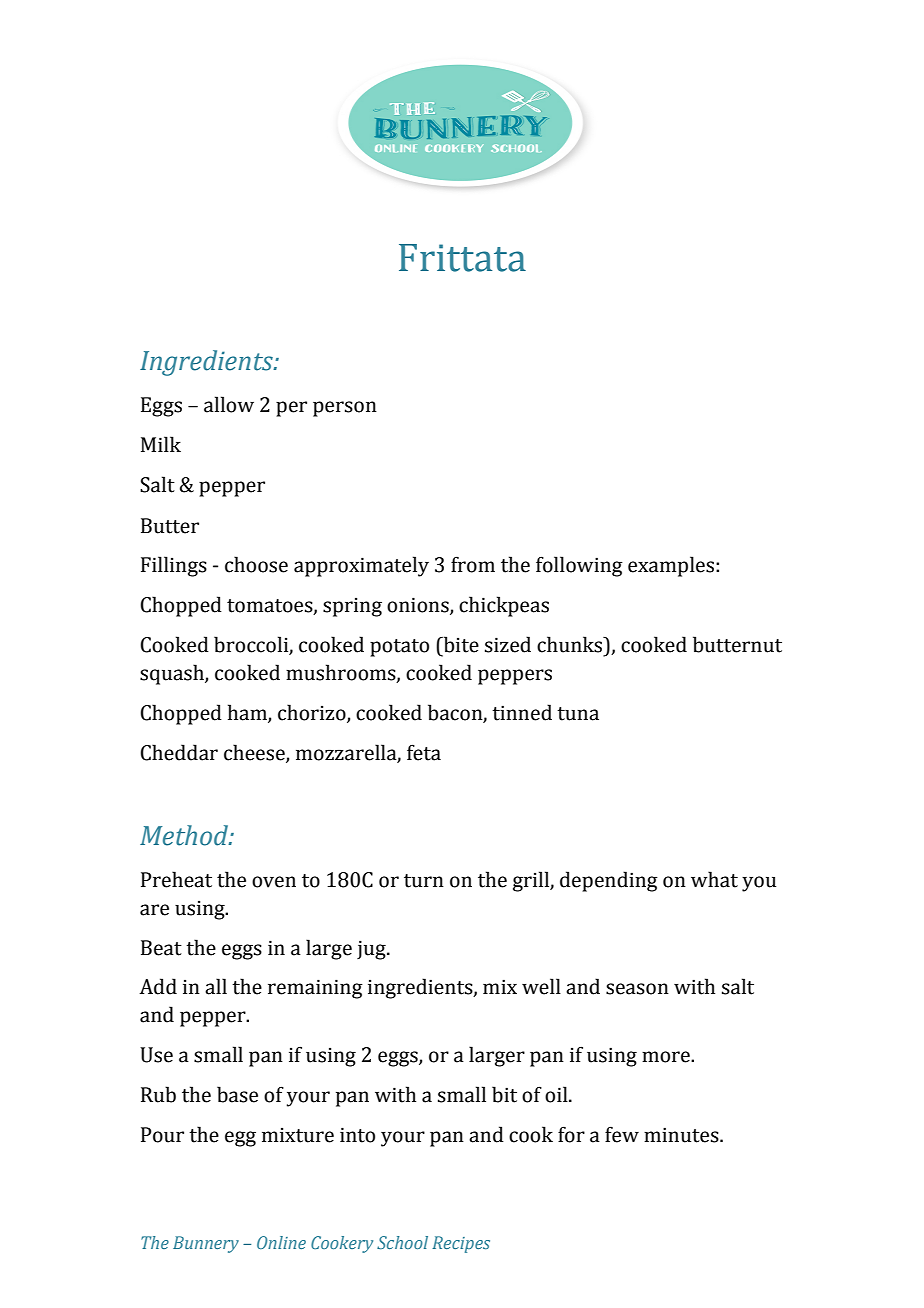 The height and width of the document is (1308, 924). Describe the element at coordinates (158, 986) in the document. I see `Add` at that location.
